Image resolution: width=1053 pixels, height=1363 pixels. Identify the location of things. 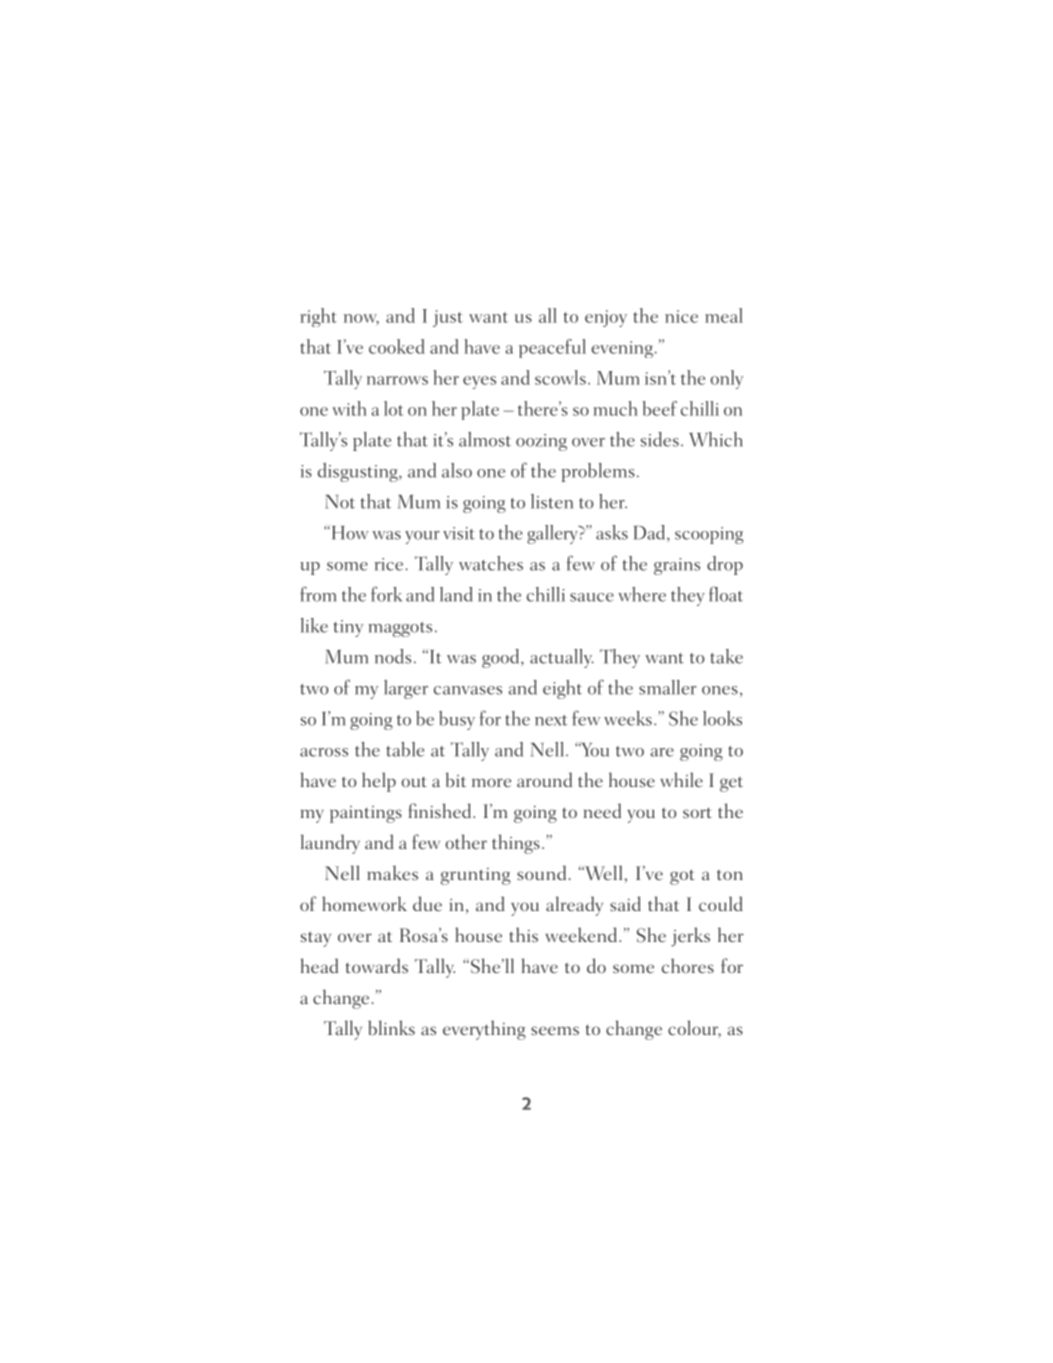
(516, 844).
